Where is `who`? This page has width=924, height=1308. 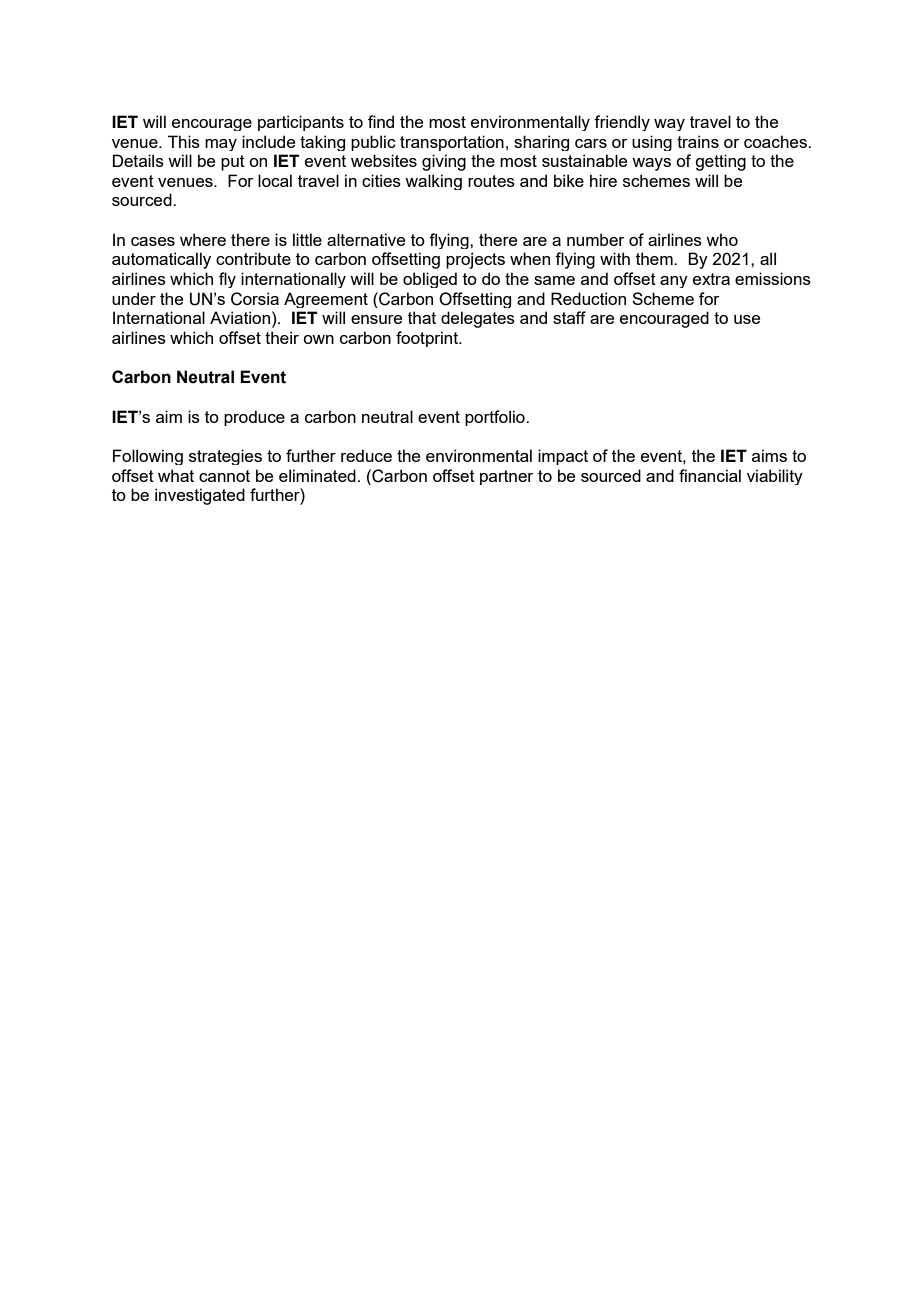 who is located at coordinates (722, 239).
